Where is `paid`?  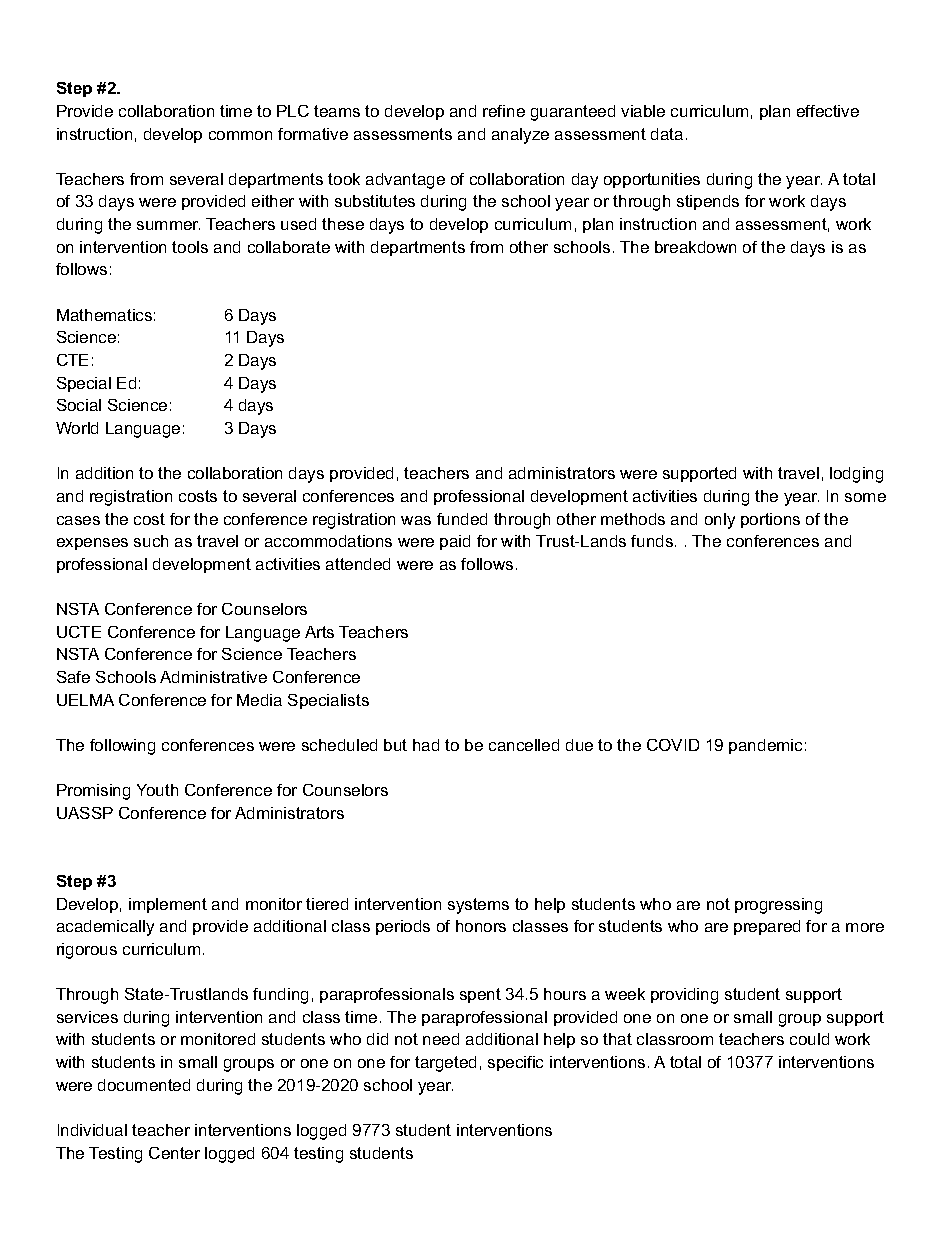
paid is located at coordinates (455, 542).
